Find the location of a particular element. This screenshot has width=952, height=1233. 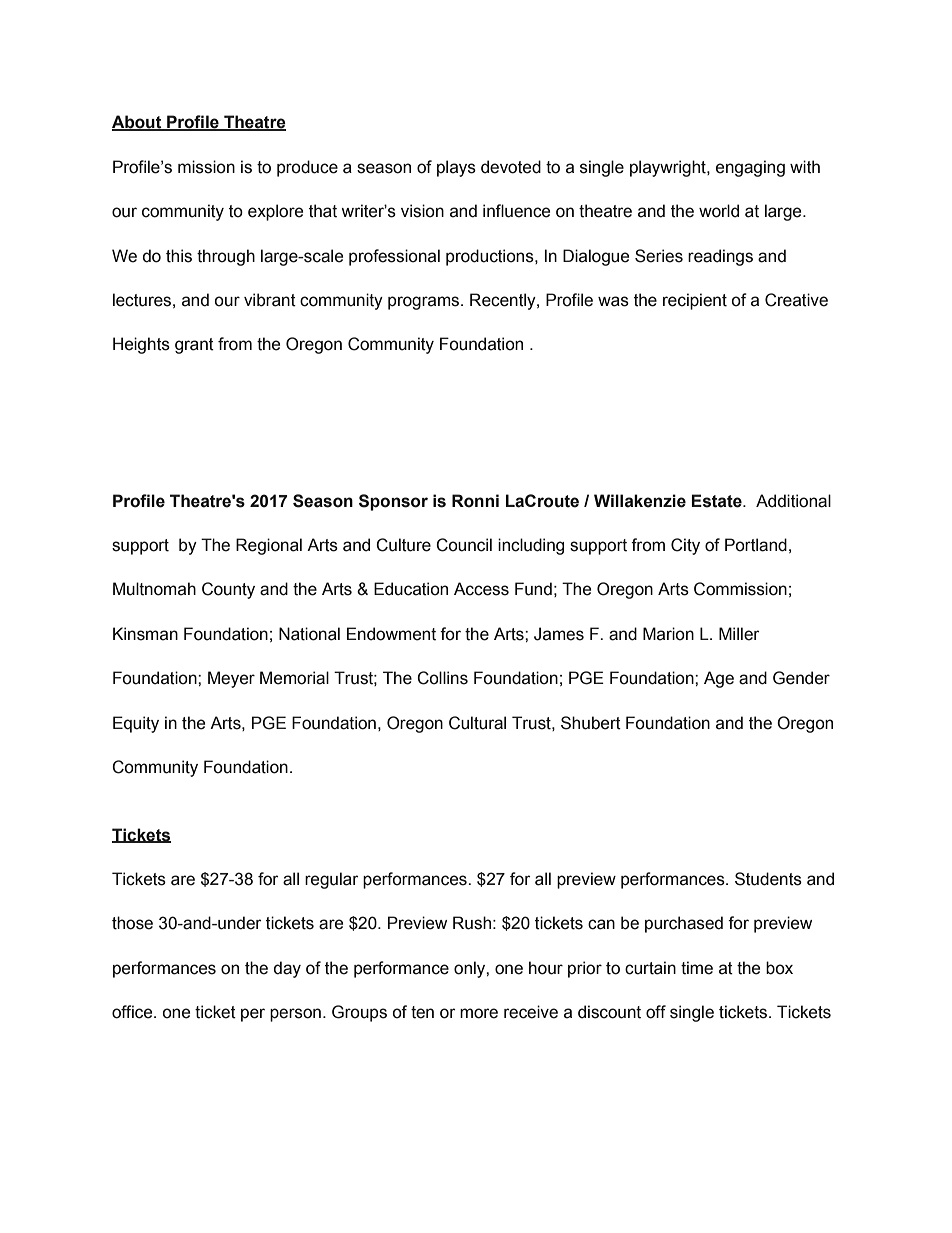

Equity is located at coordinates (136, 724).
